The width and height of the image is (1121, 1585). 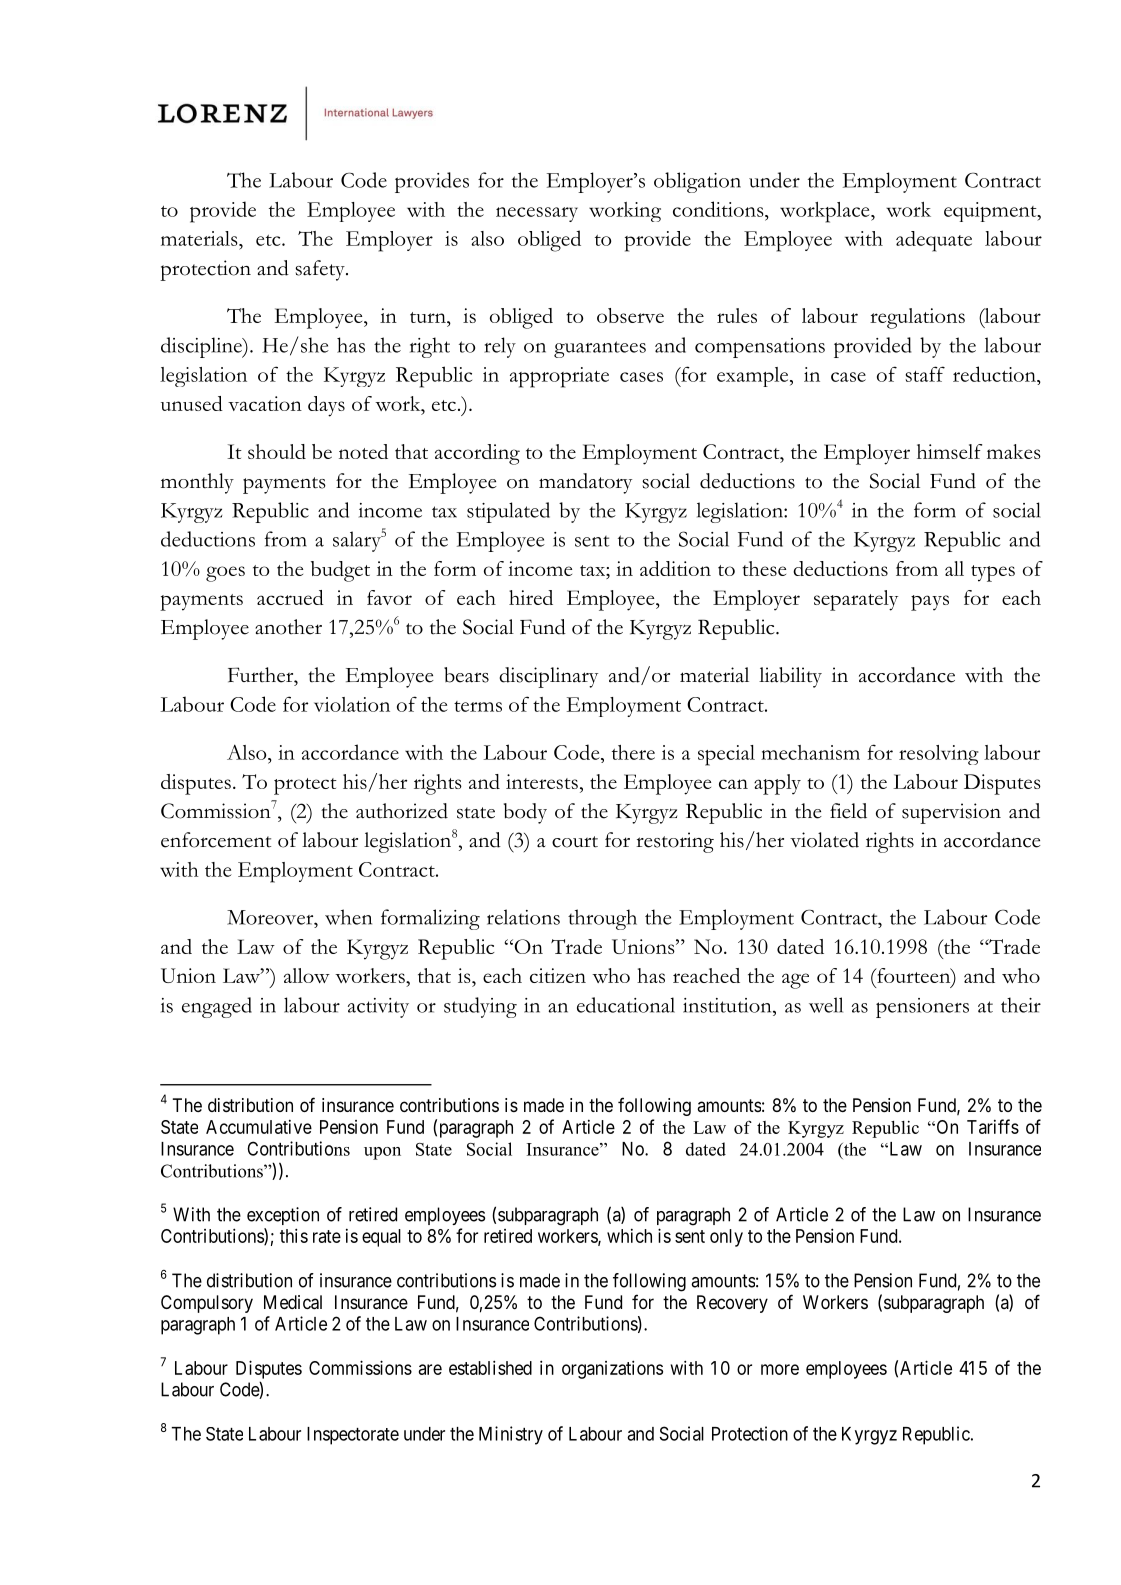 I want to click on necessary, so click(x=537, y=214).
